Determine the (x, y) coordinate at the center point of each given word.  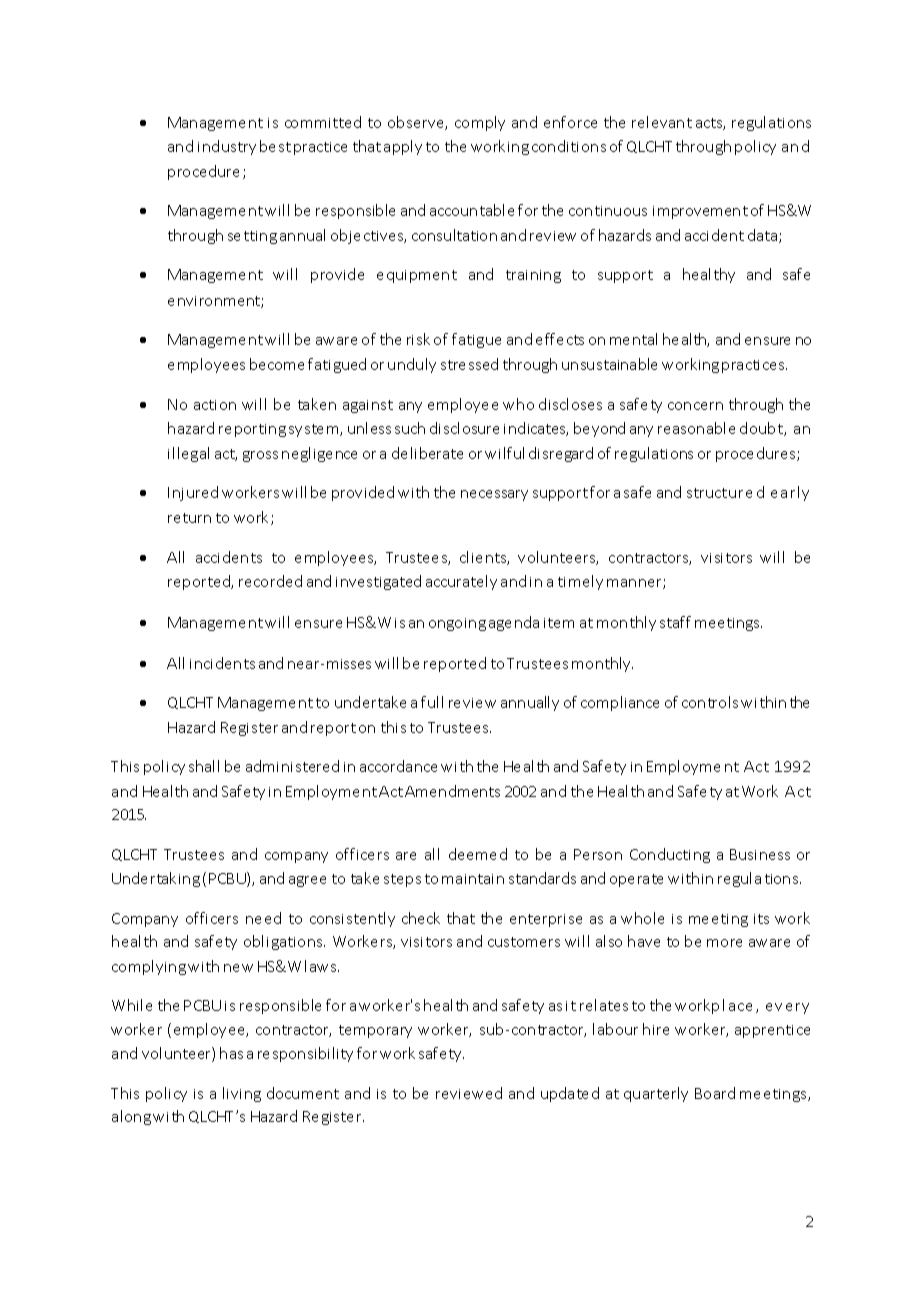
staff (675, 622)
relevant (662, 122)
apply (403, 147)
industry (227, 147)
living (242, 1094)
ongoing (457, 624)
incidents (222, 663)
